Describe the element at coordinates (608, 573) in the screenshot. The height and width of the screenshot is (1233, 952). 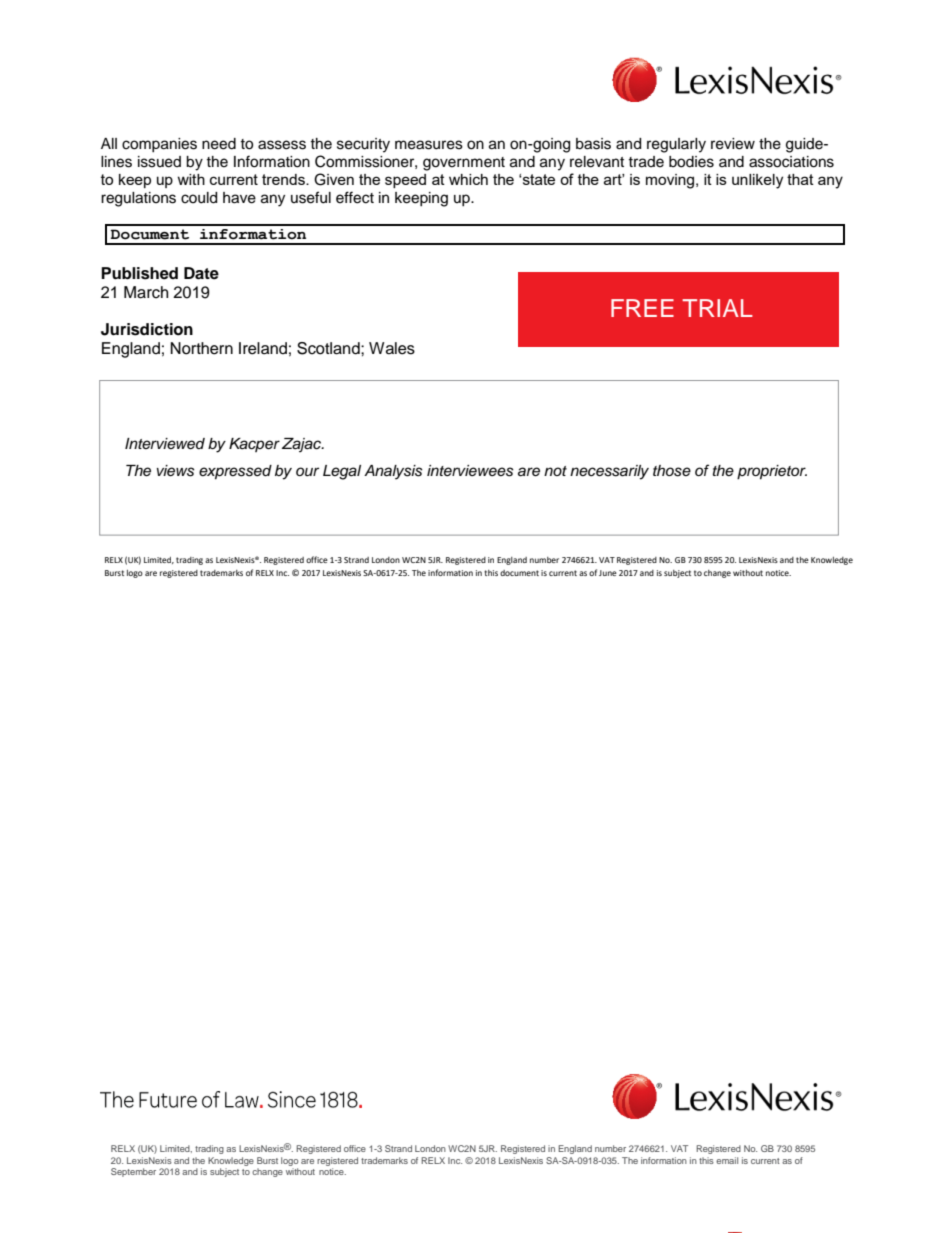
I see `June` at that location.
